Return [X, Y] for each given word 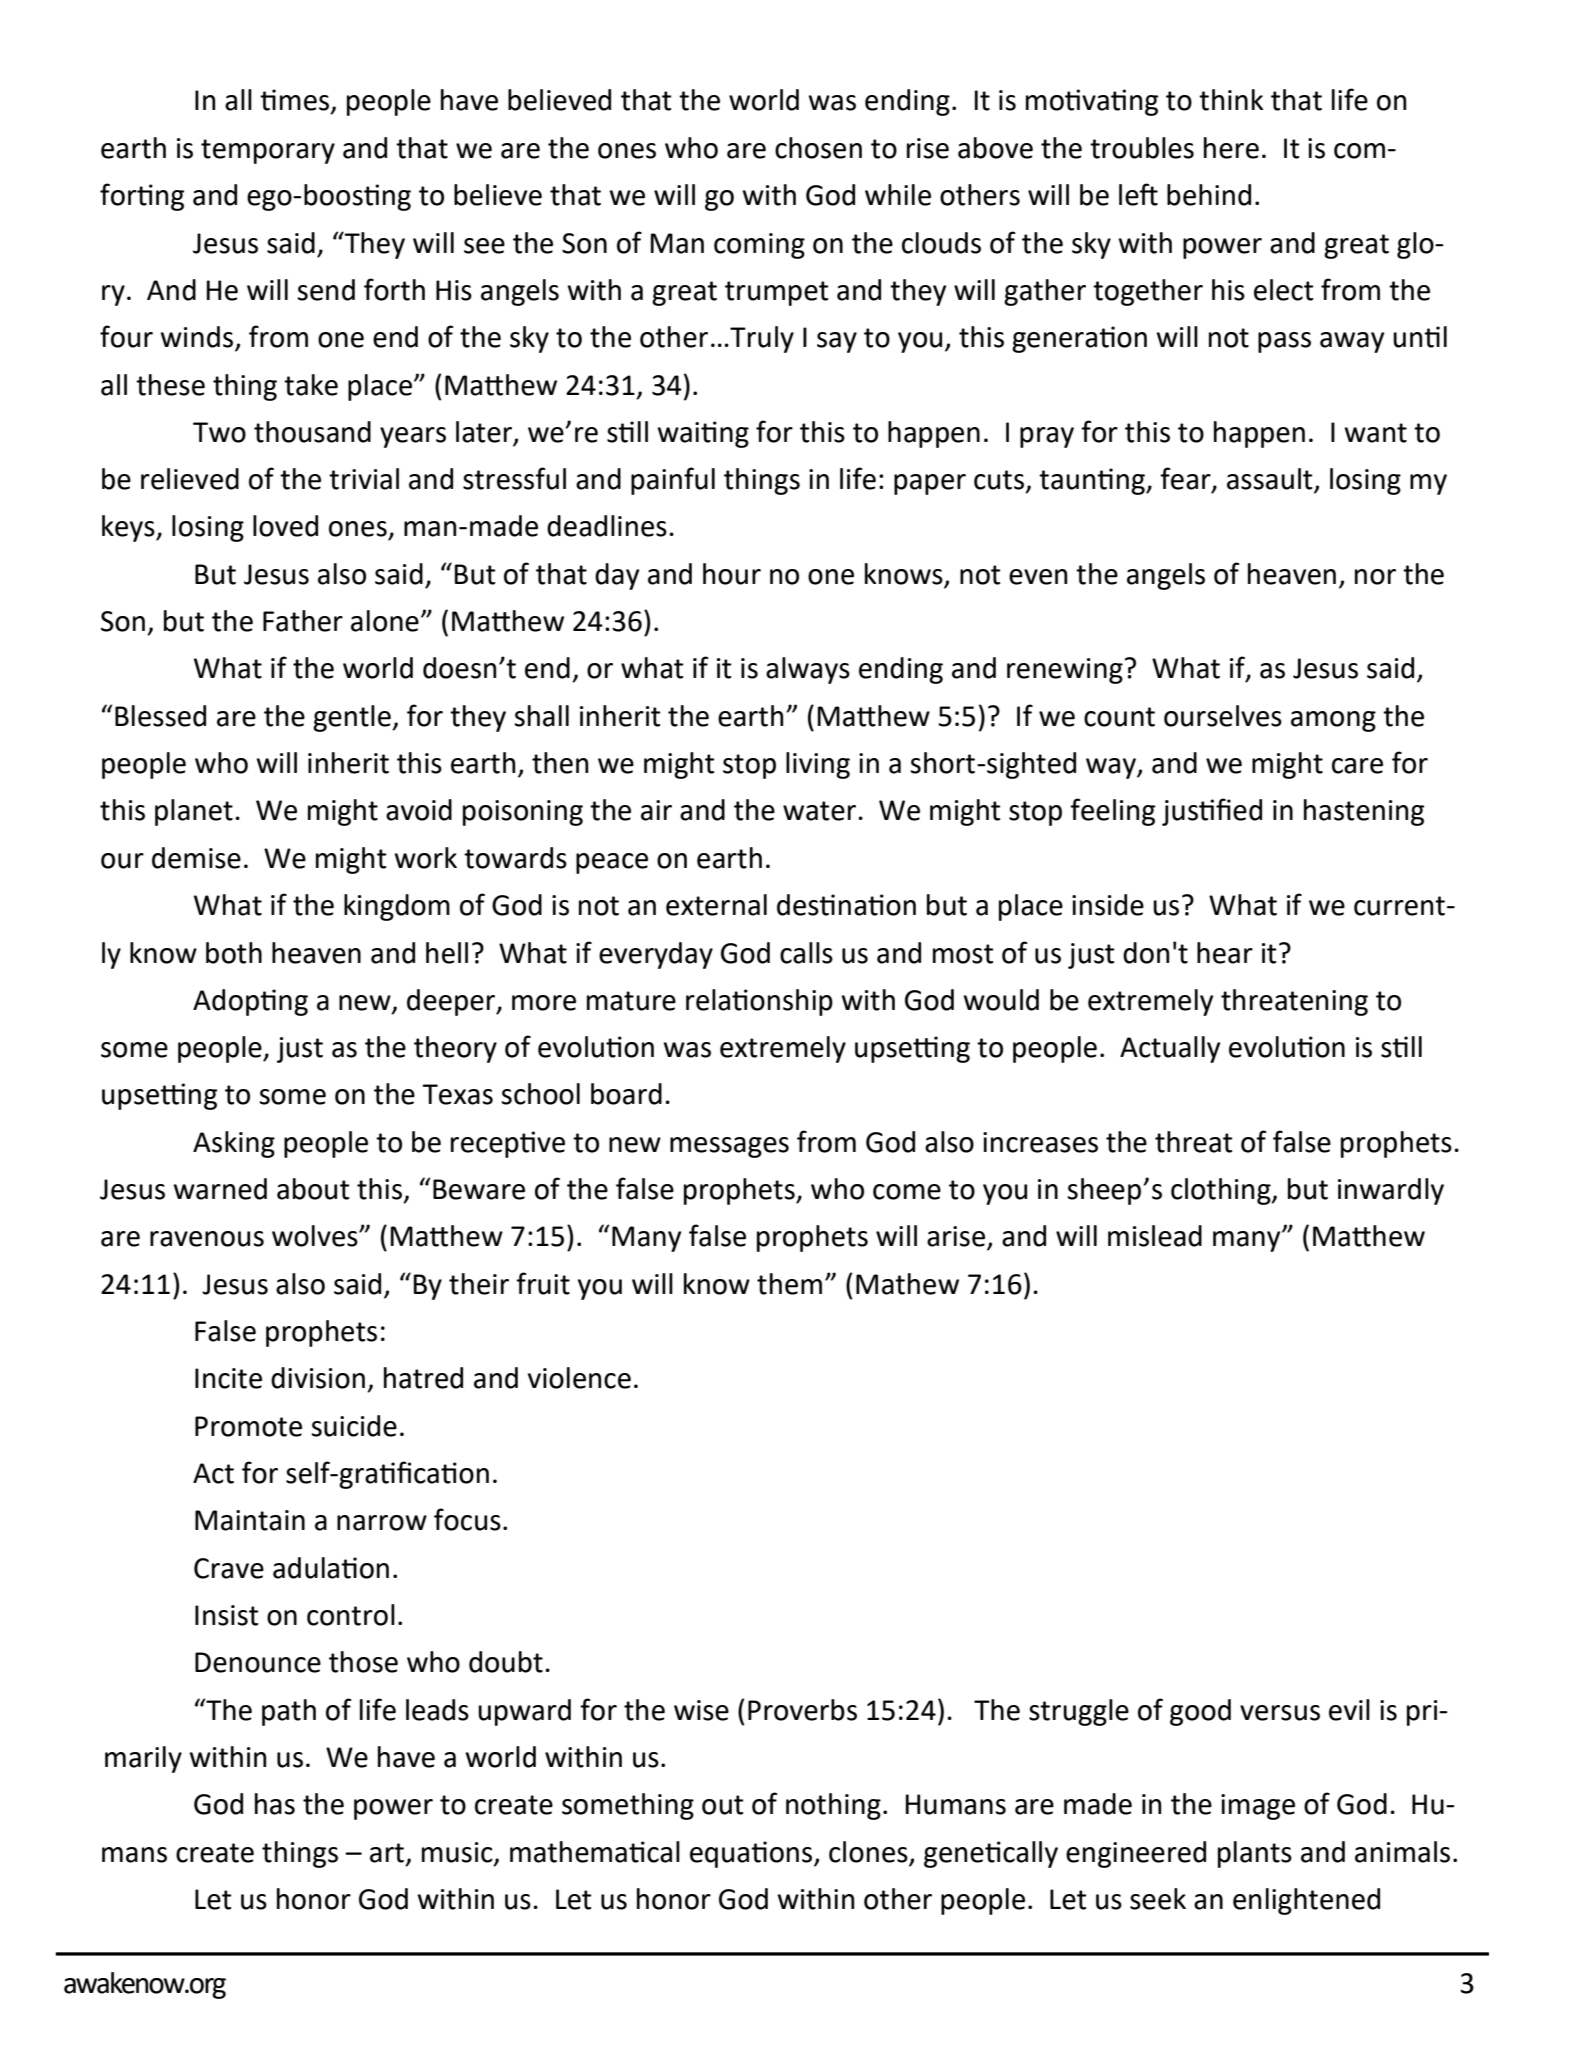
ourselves [1223, 716]
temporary [268, 151]
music [458, 1853]
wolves [316, 1236]
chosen [818, 148]
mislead [1155, 1236]
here [1231, 148]
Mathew [907, 1284]
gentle [353, 718]
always [808, 670]
